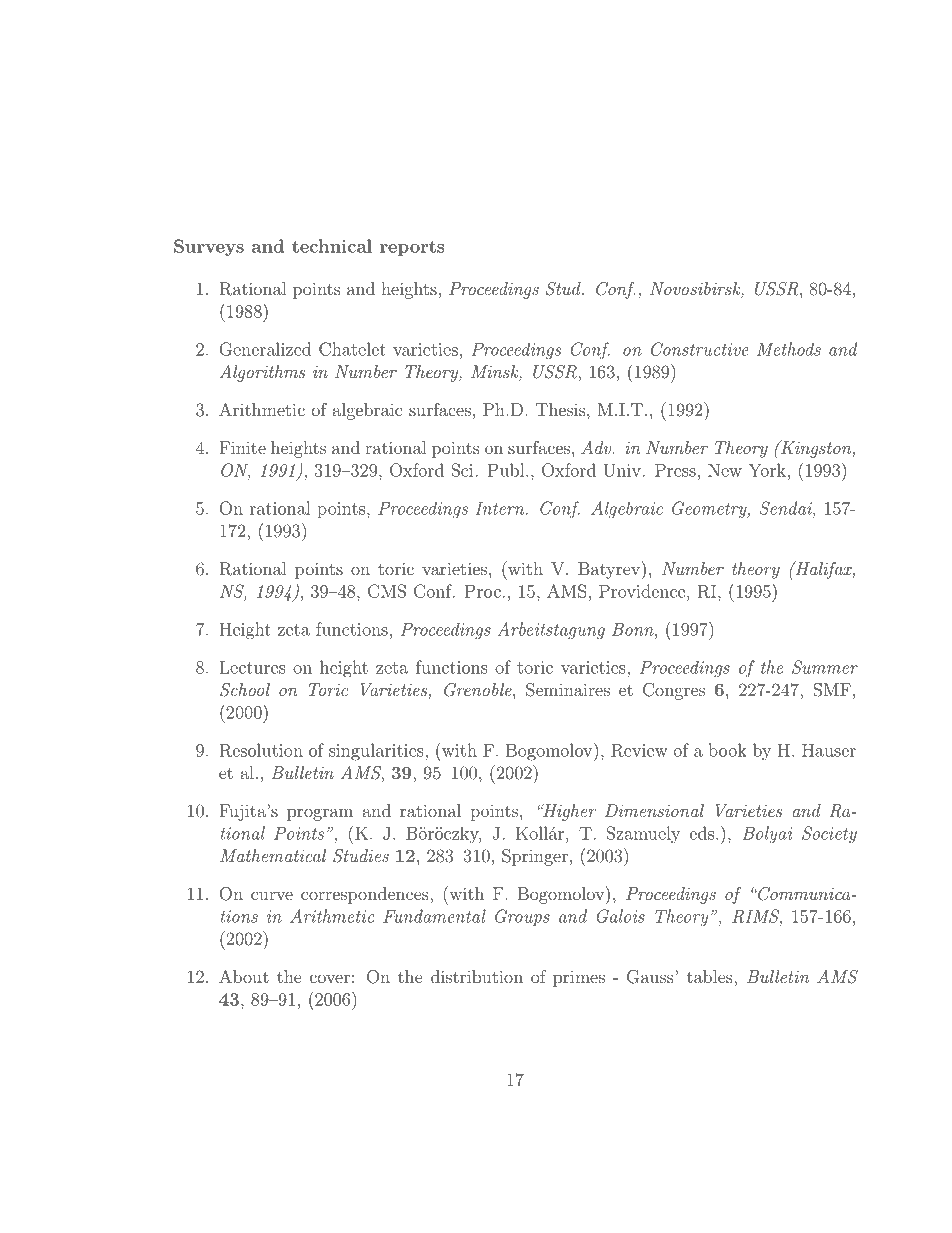 The image size is (952, 1233). I want to click on reports, so click(412, 248).
